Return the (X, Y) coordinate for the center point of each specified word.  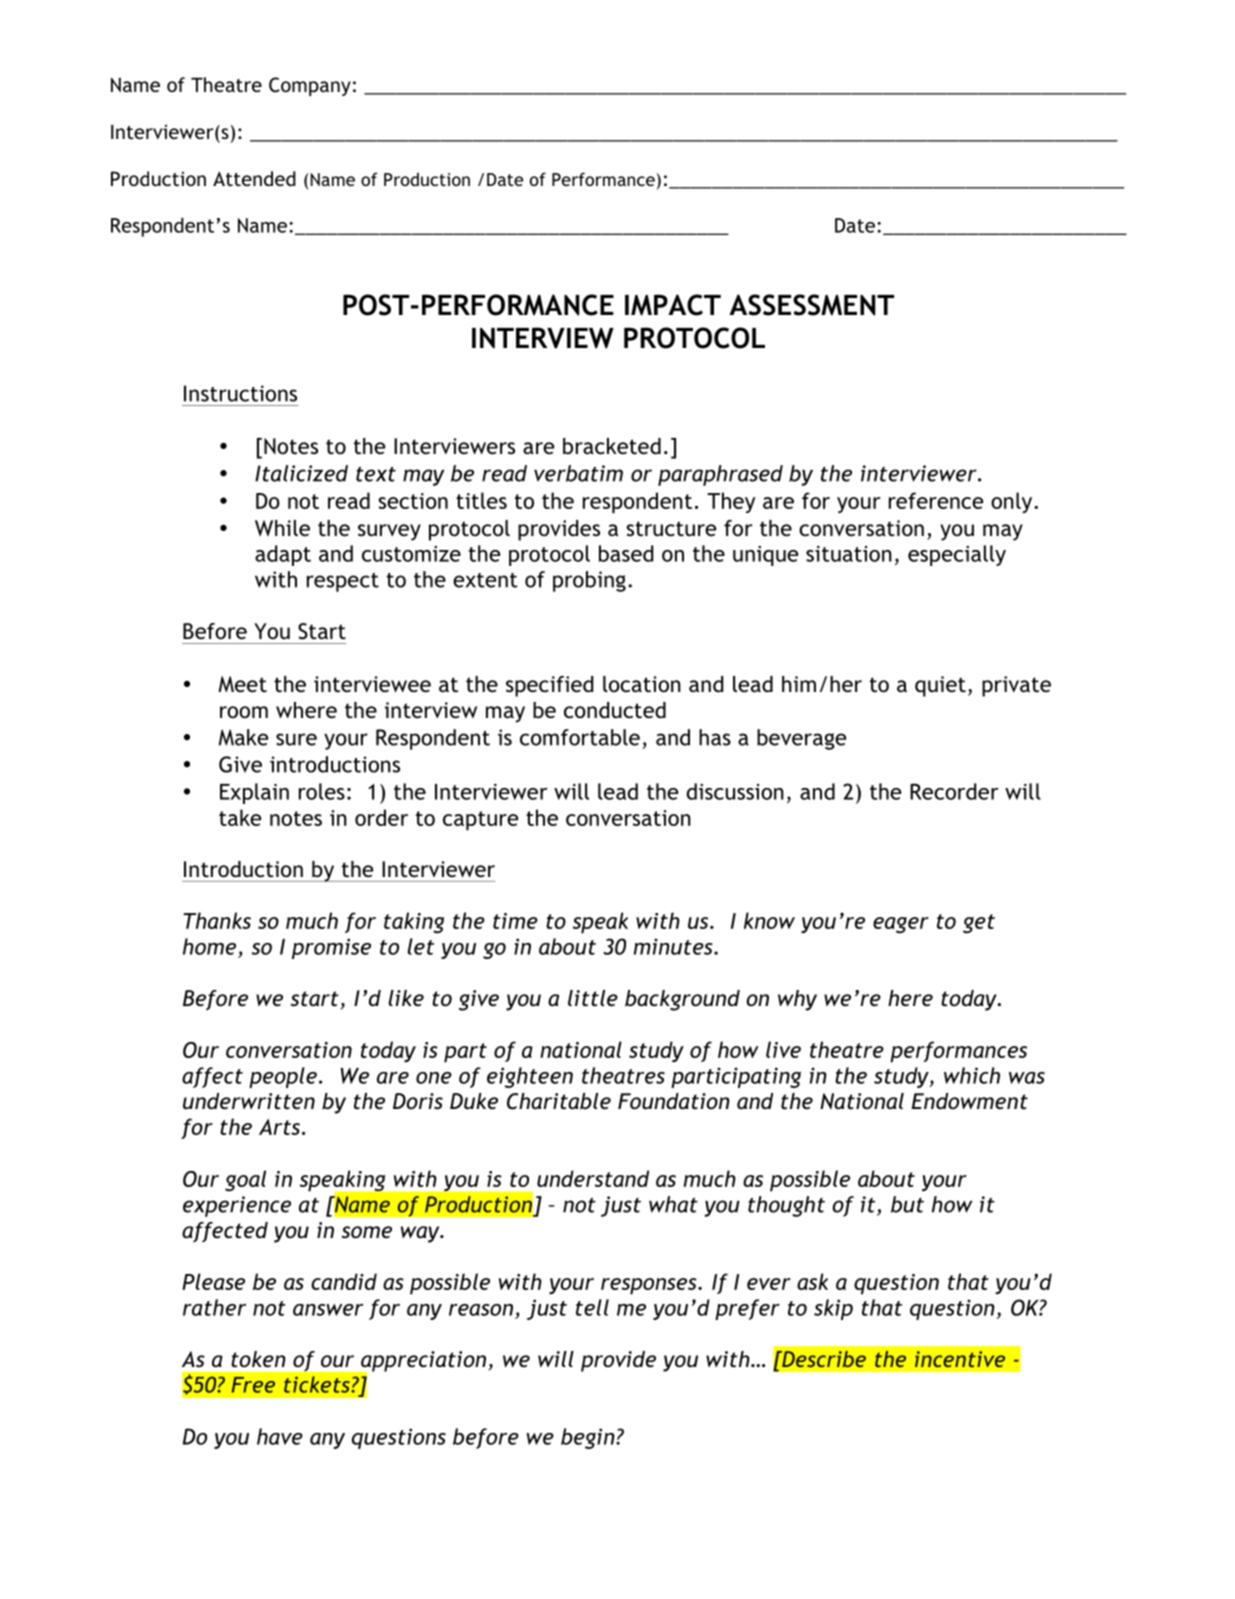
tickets (318, 1384)
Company (310, 86)
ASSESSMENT (811, 305)
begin (589, 1438)
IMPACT (673, 305)
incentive (960, 1359)
